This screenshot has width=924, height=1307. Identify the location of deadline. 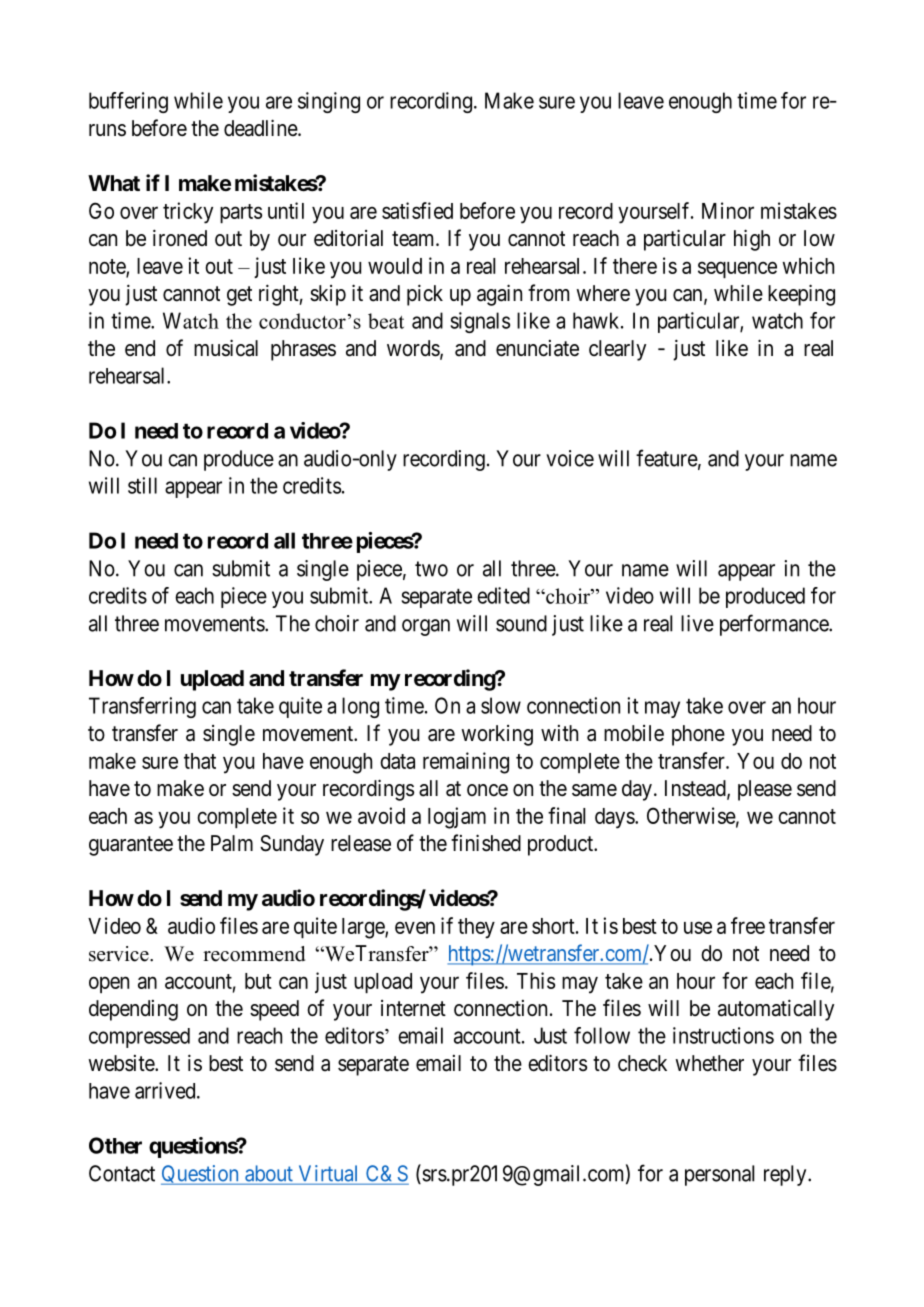
(261, 128).
